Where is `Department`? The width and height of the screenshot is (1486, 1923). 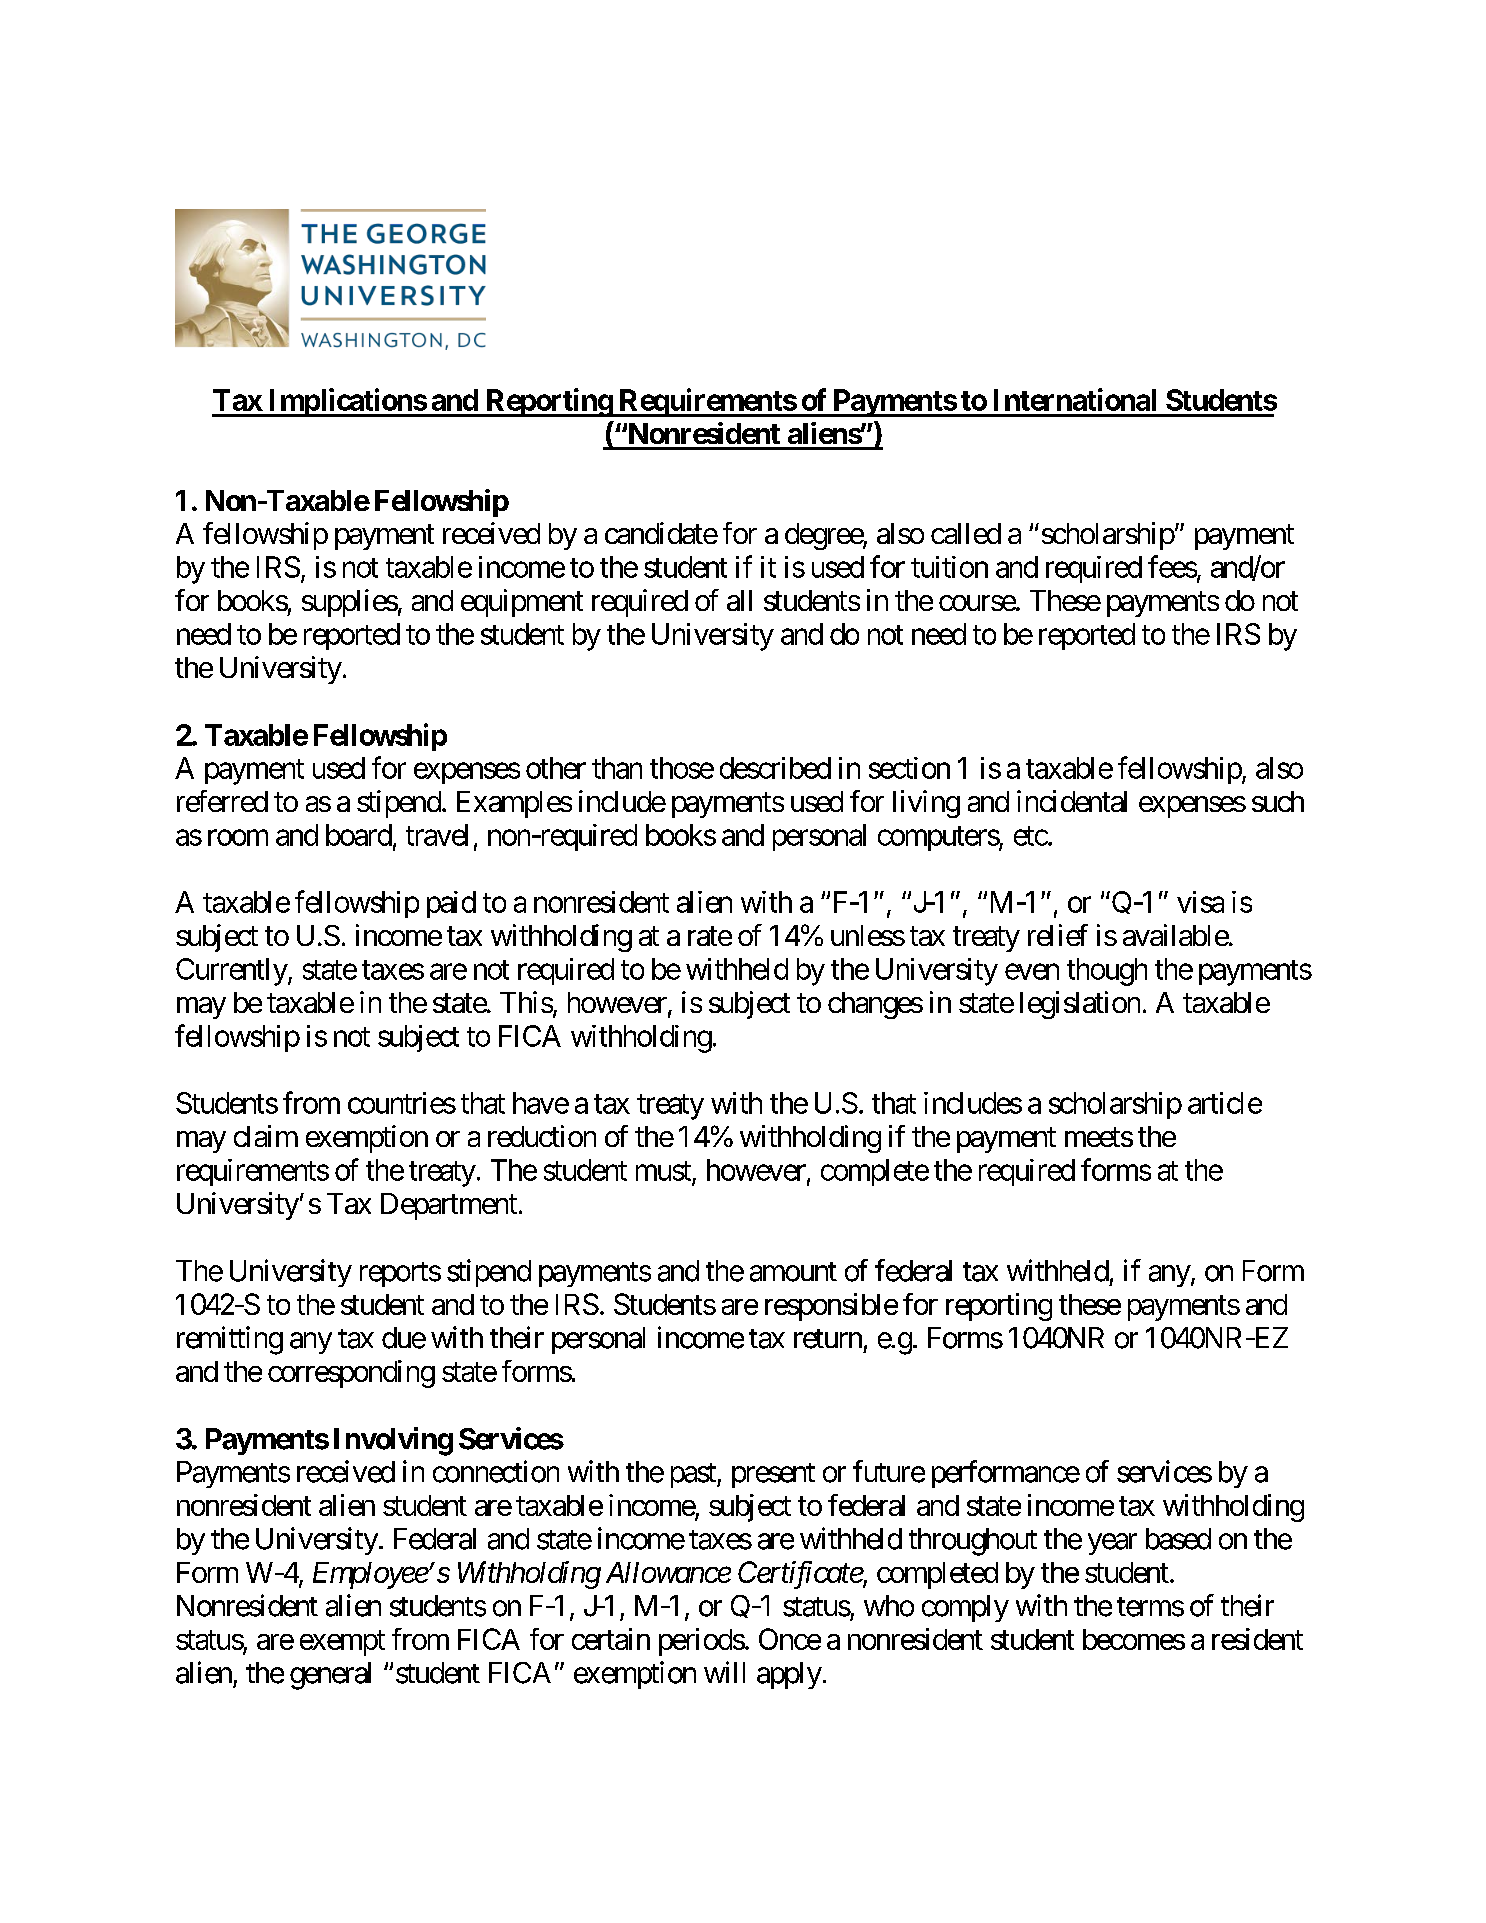
Department is located at coordinates (449, 1206).
